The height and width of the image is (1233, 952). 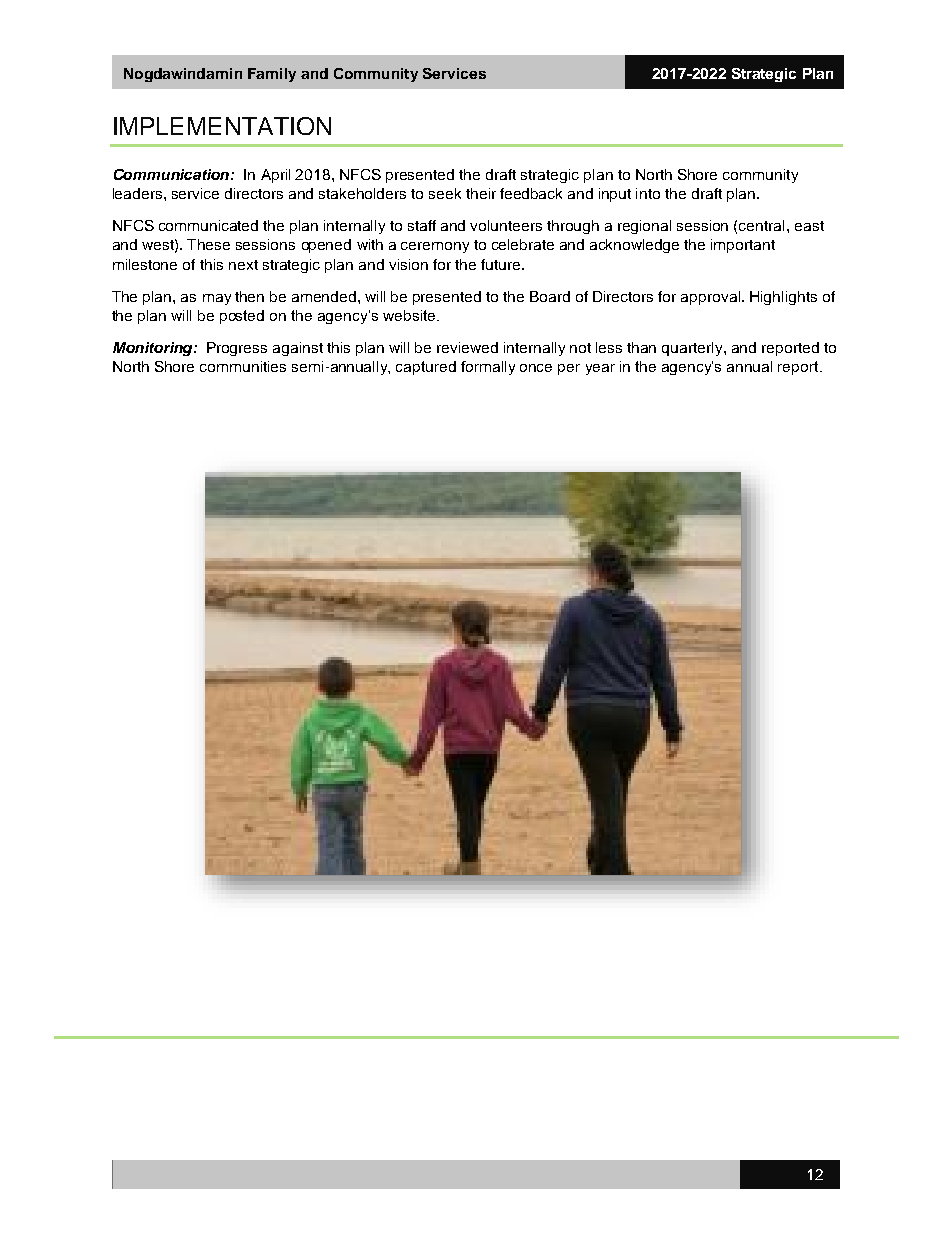 I want to click on formally, so click(x=488, y=368).
